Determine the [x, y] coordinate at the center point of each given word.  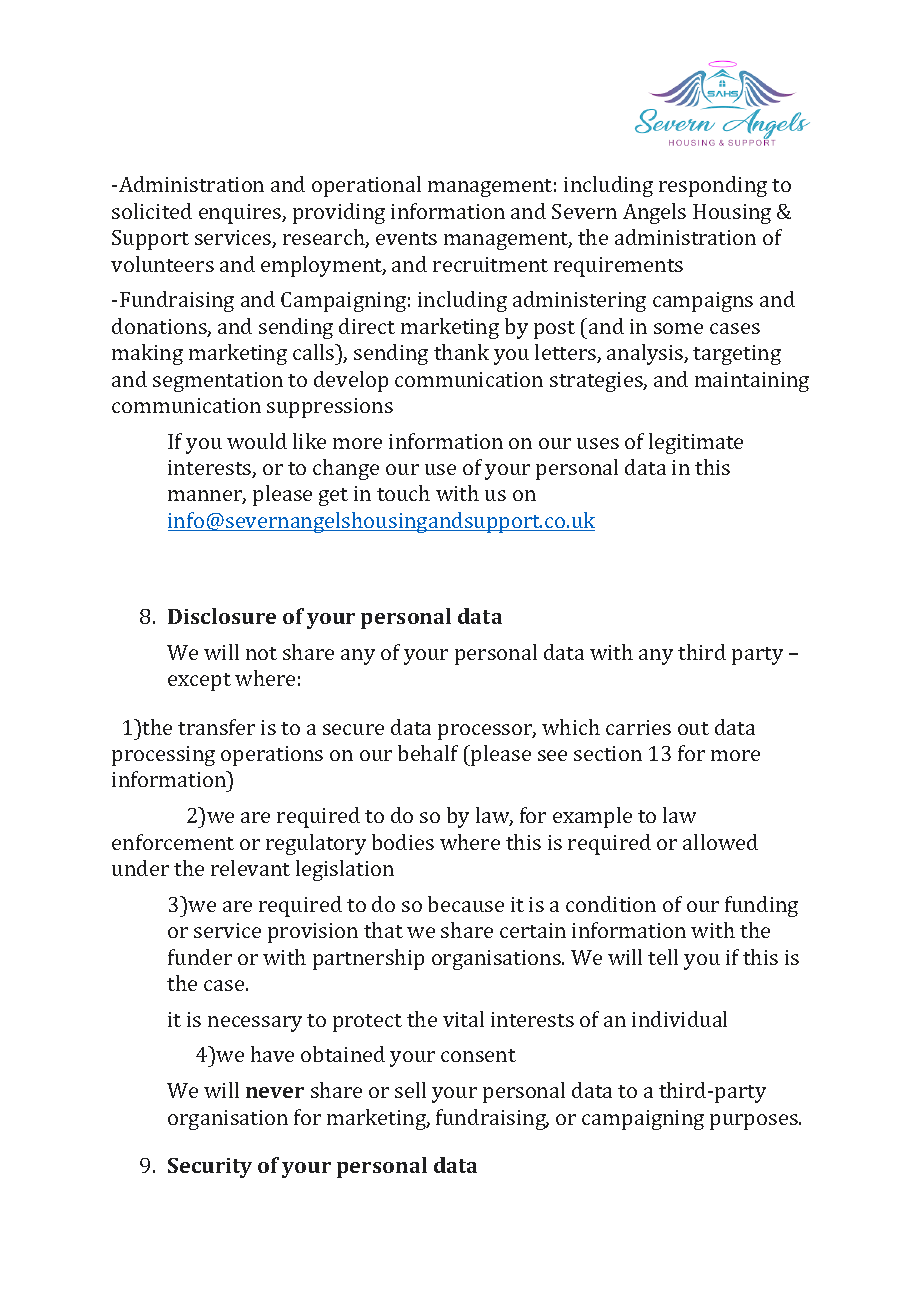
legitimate [696, 443]
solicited [152, 211]
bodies [403, 842]
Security [210, 1168]
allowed [720, 842]
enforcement [173, 842]
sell [410, 1090]
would [257, 441]
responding [713, 186]
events [406, 238]
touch [403, 493]
